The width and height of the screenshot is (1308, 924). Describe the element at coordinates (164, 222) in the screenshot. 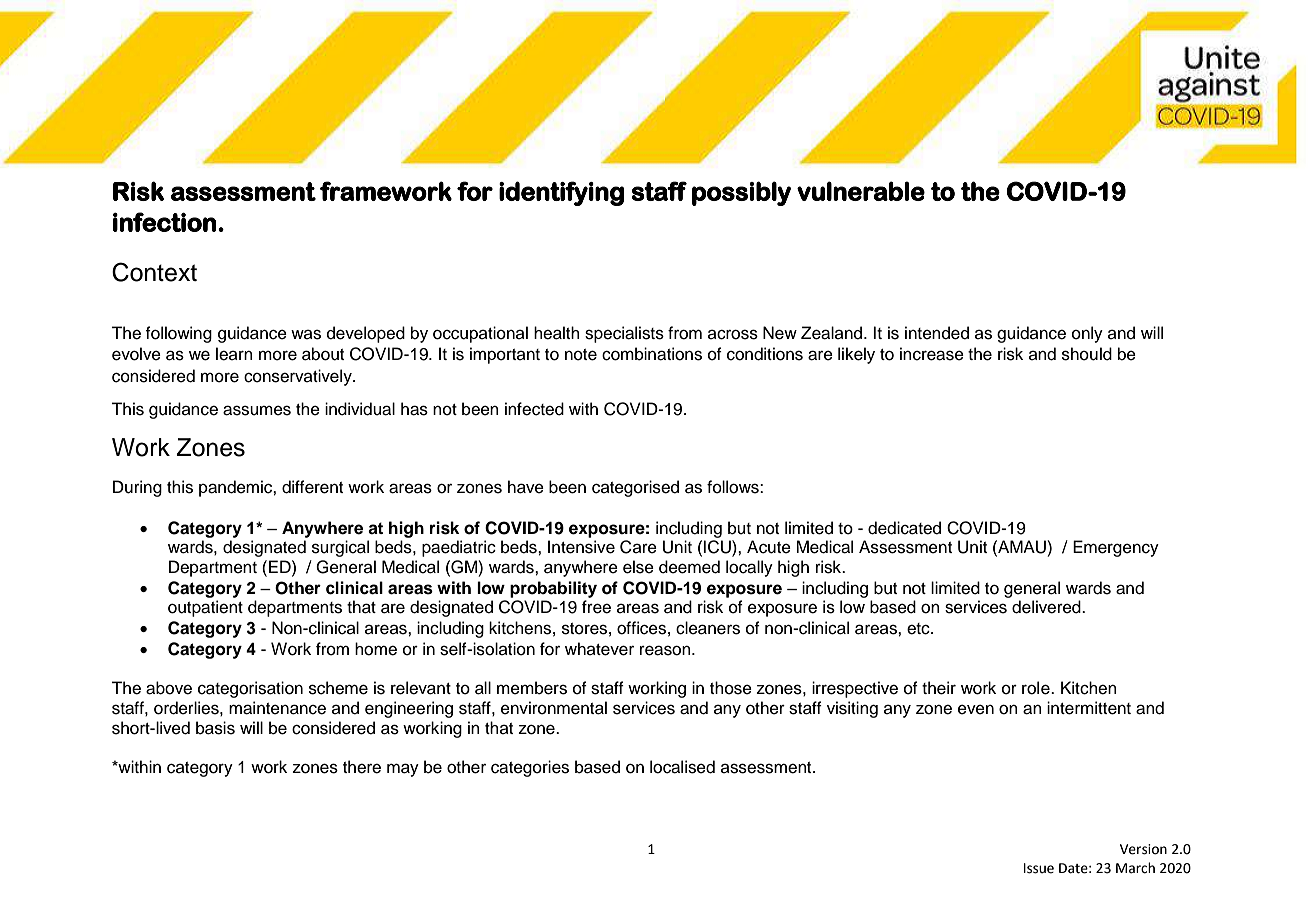

I see `infection` at that location.
